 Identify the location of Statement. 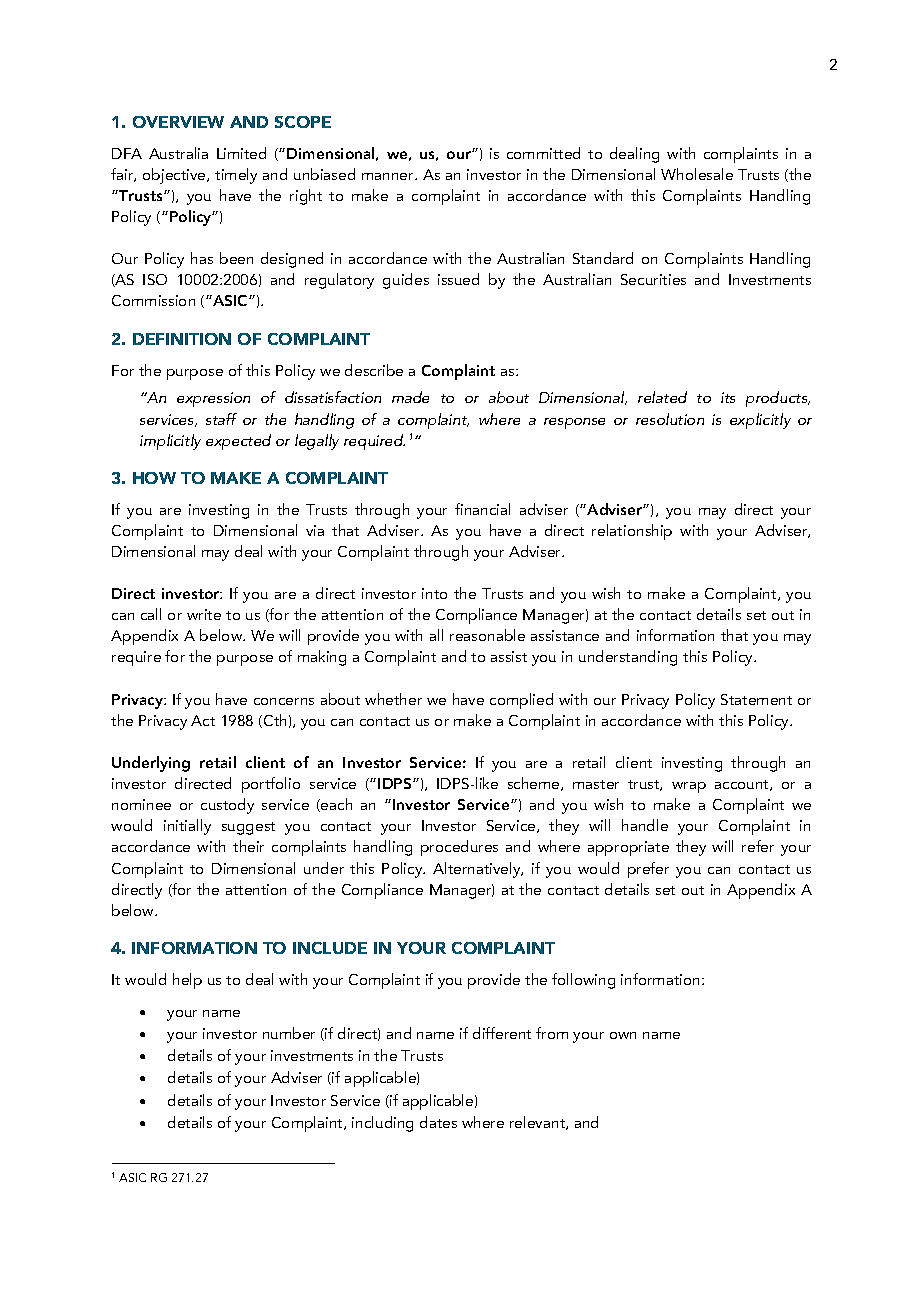
(756, 699).
